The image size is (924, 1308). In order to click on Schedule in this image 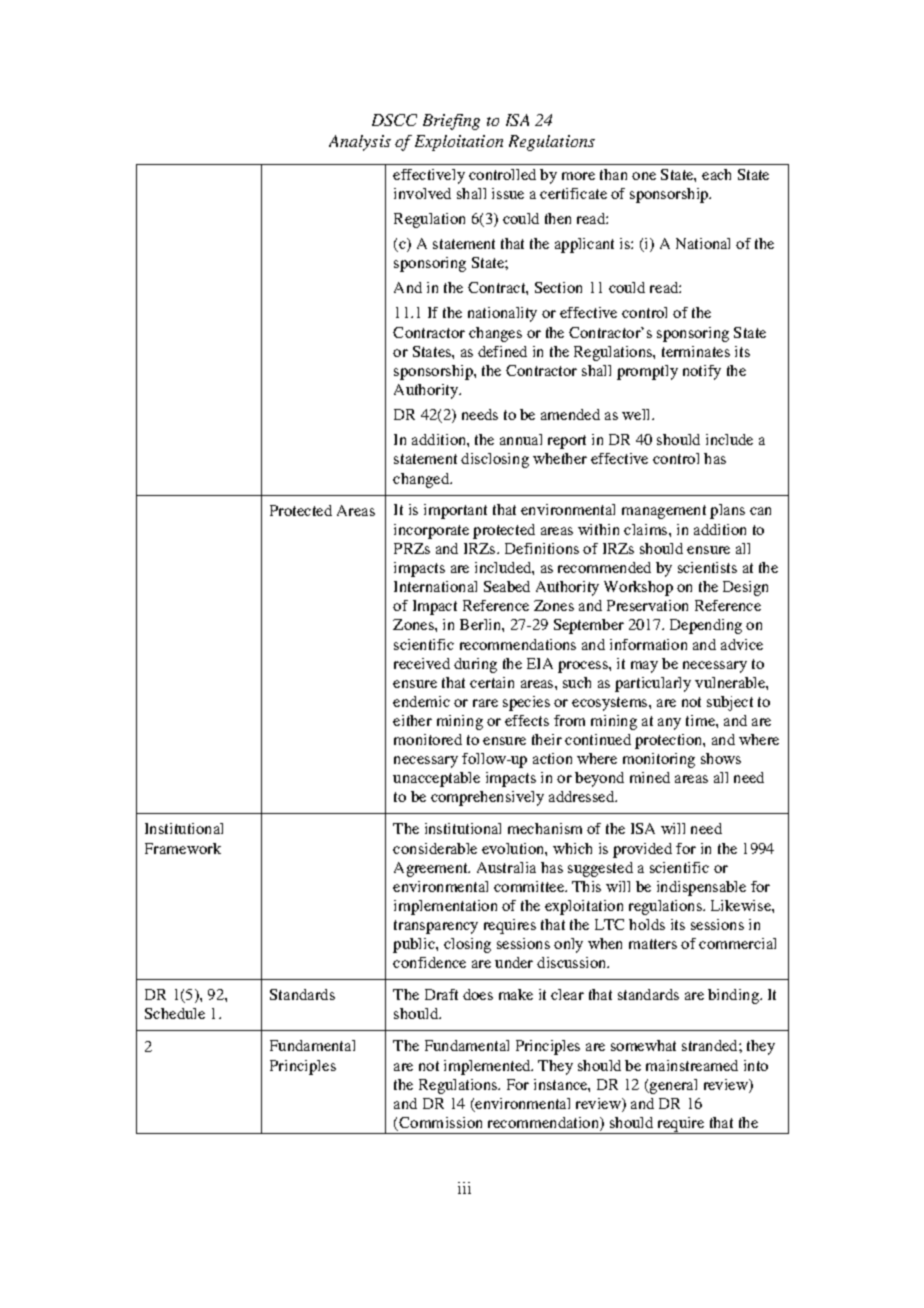, I will do `click(175, 1013)`.
